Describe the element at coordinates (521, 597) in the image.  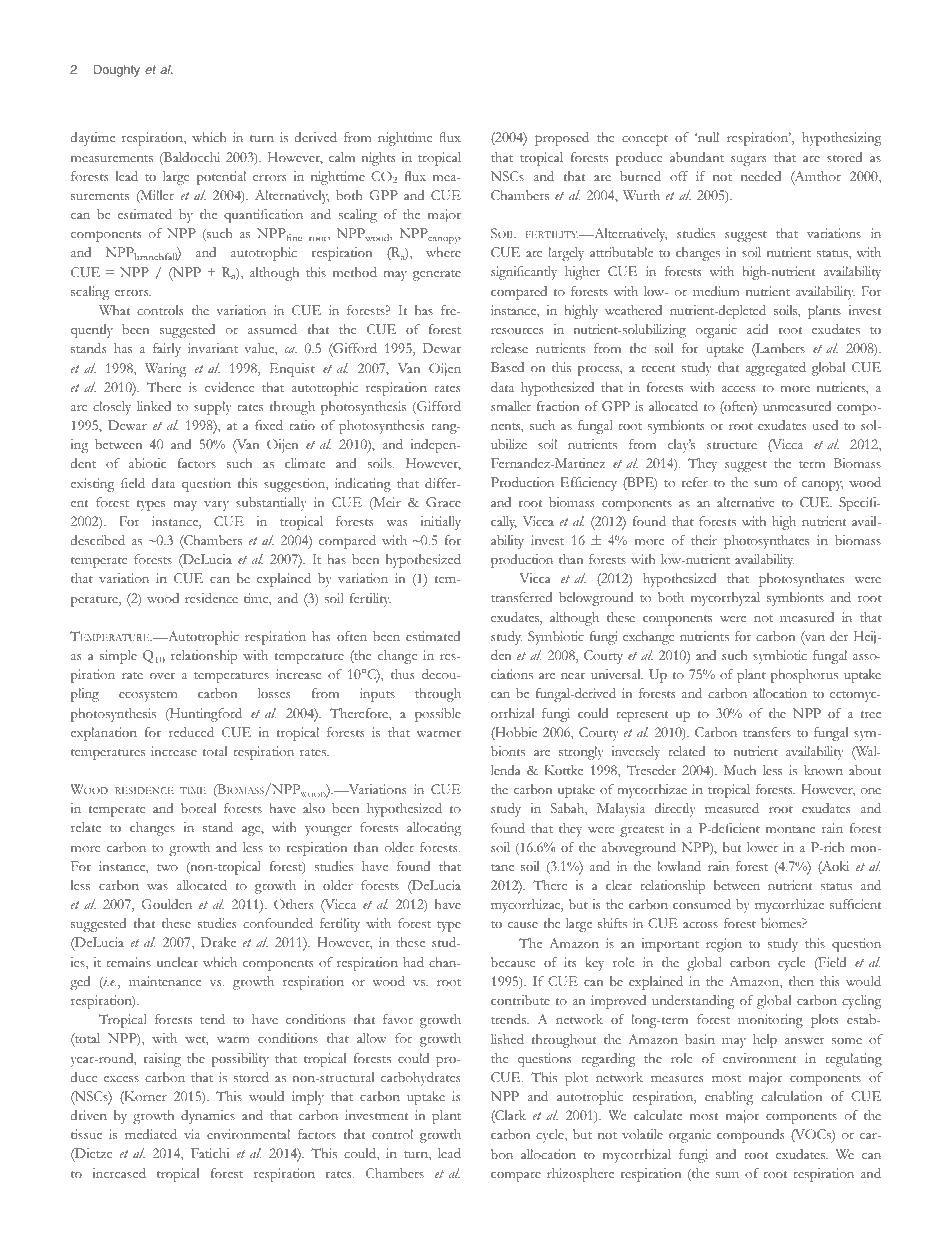
I see `transferred` at that location.
